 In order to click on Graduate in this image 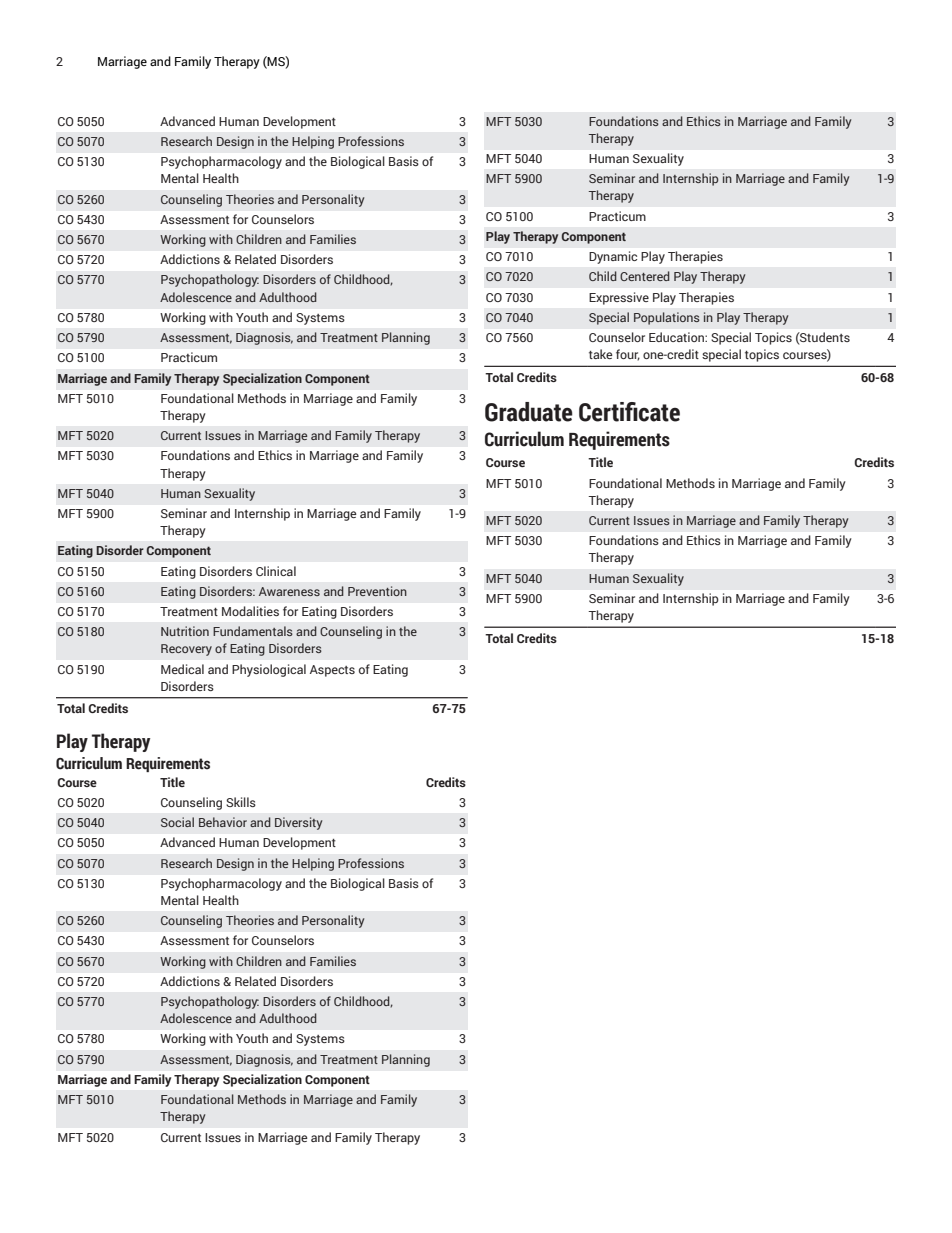, I will do `click(529, 412)`.
